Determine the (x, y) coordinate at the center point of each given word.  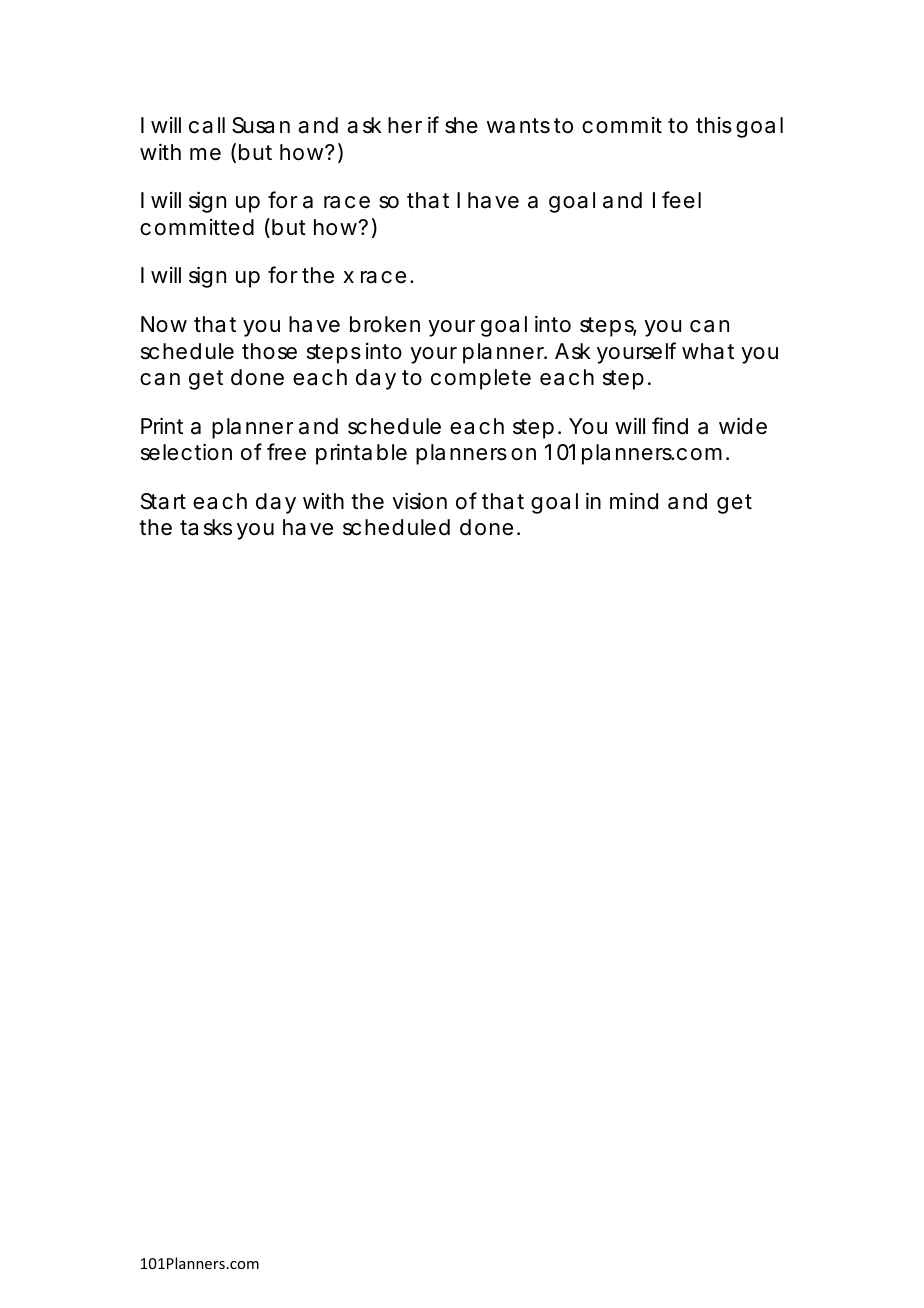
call (207, 125)
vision (419, 501)
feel (681, 200)
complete (481, 379)
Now (164, 324)
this (714, 125)
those (269, 351)
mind (634, 501)
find (670, 426)
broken (385, 324)
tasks (206, 527)
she (461, 125)
